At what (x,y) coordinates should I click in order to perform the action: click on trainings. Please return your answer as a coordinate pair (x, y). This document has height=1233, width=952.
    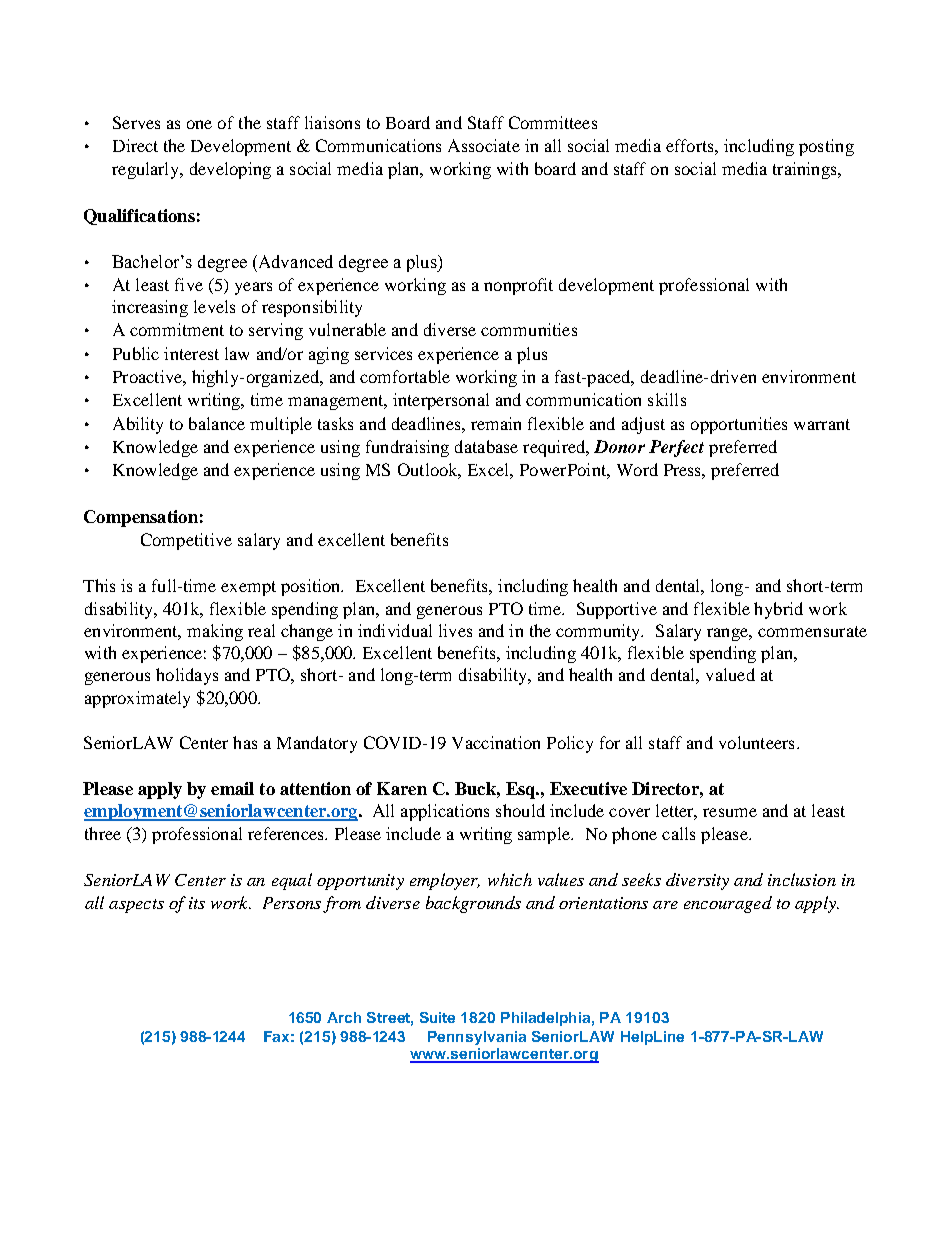
    Looking at the image, I should click on (806, 170).
